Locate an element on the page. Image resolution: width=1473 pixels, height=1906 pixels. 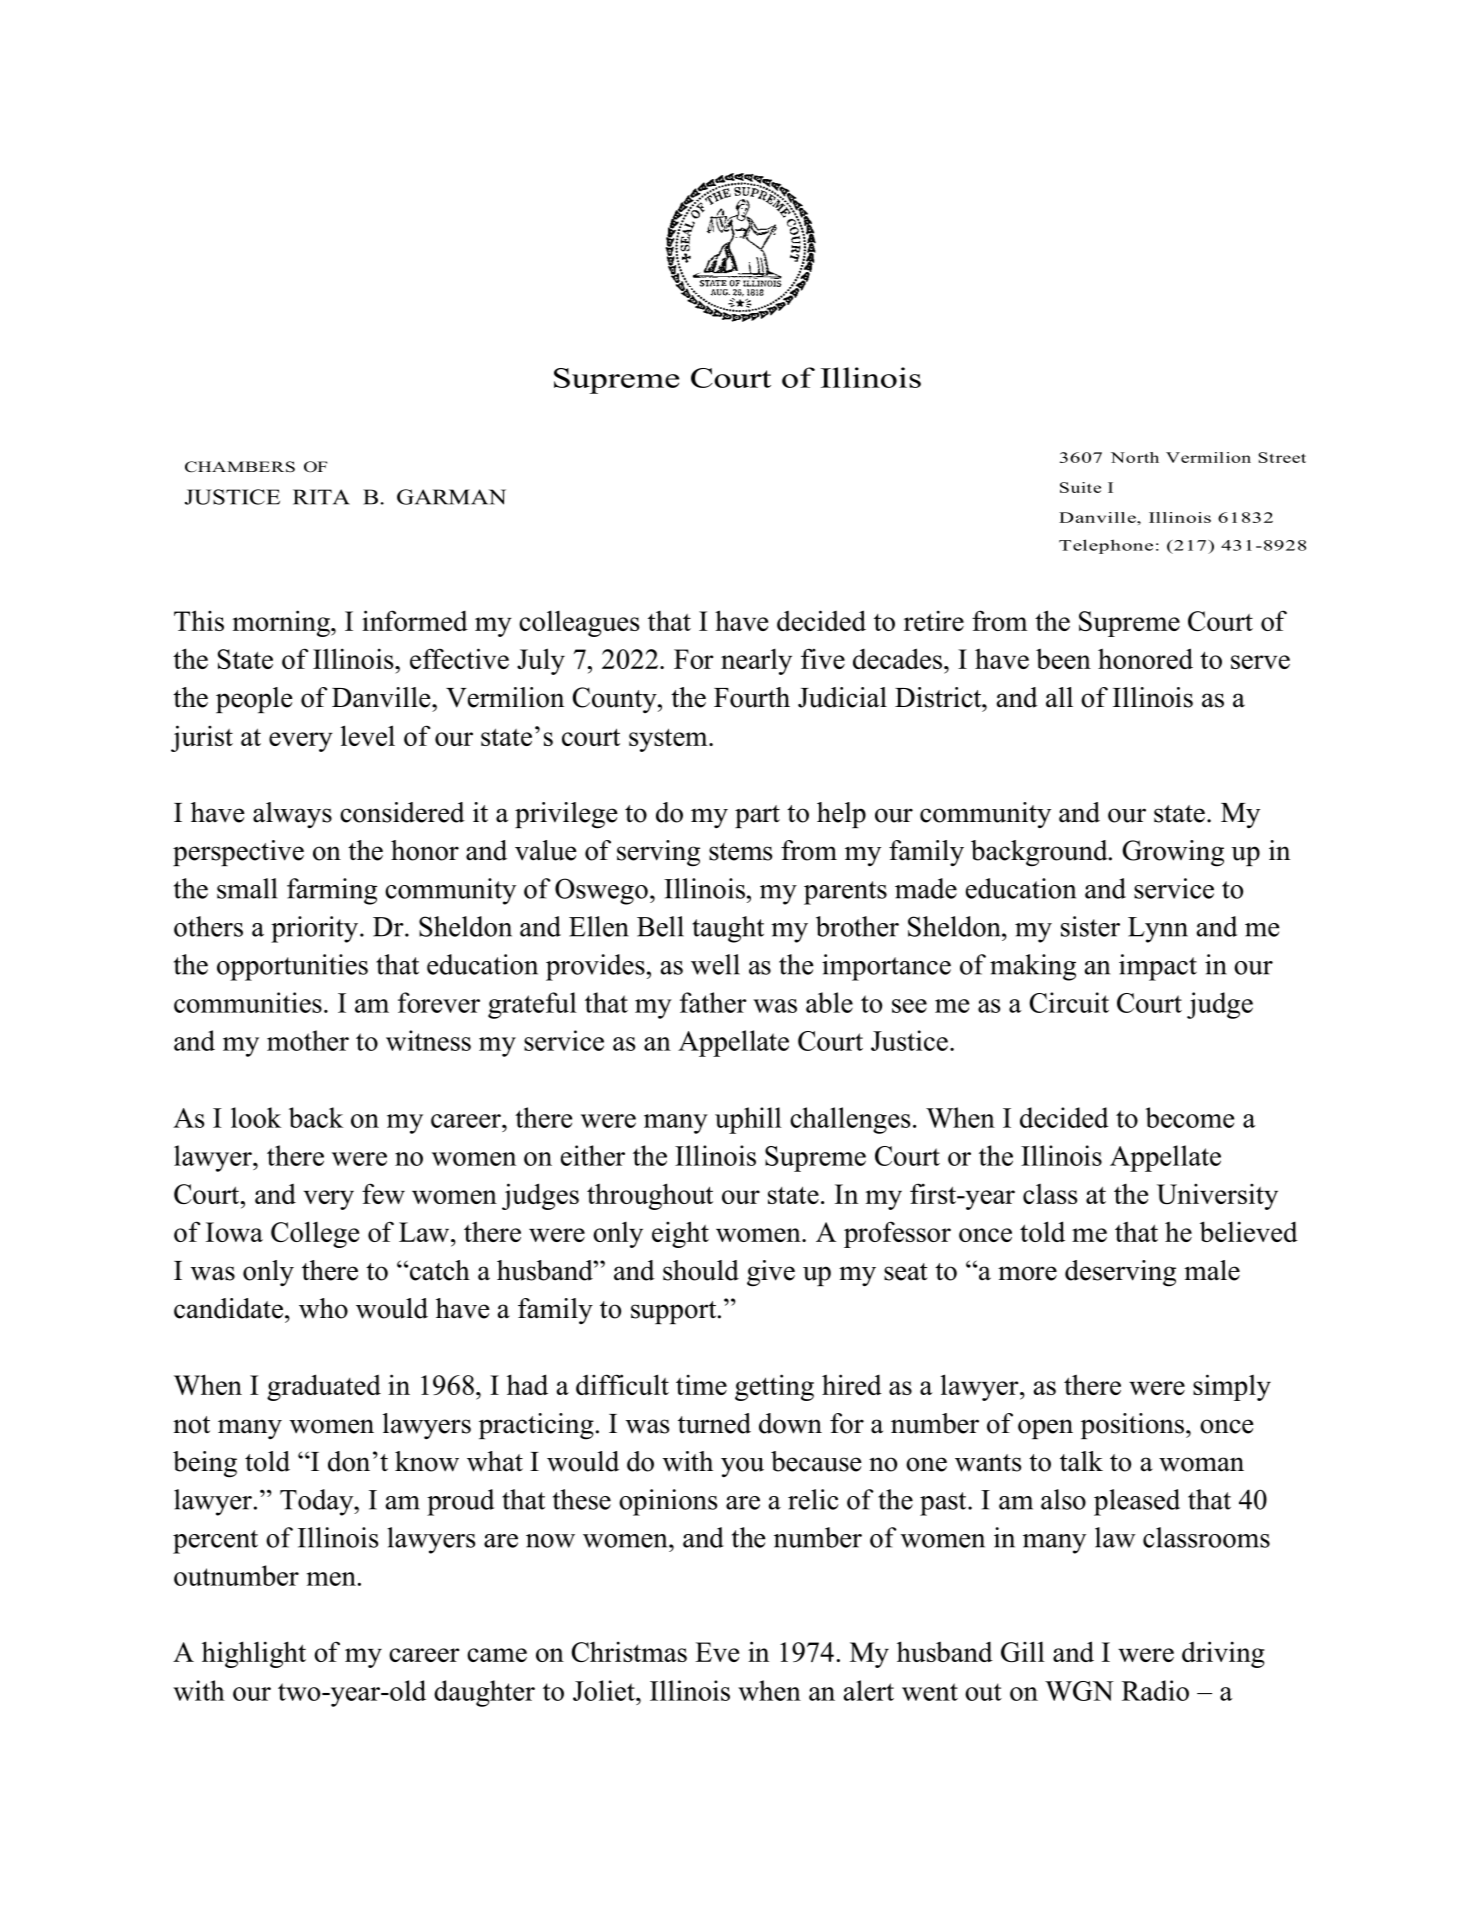
become is located at coordinates (1189, 1117).
